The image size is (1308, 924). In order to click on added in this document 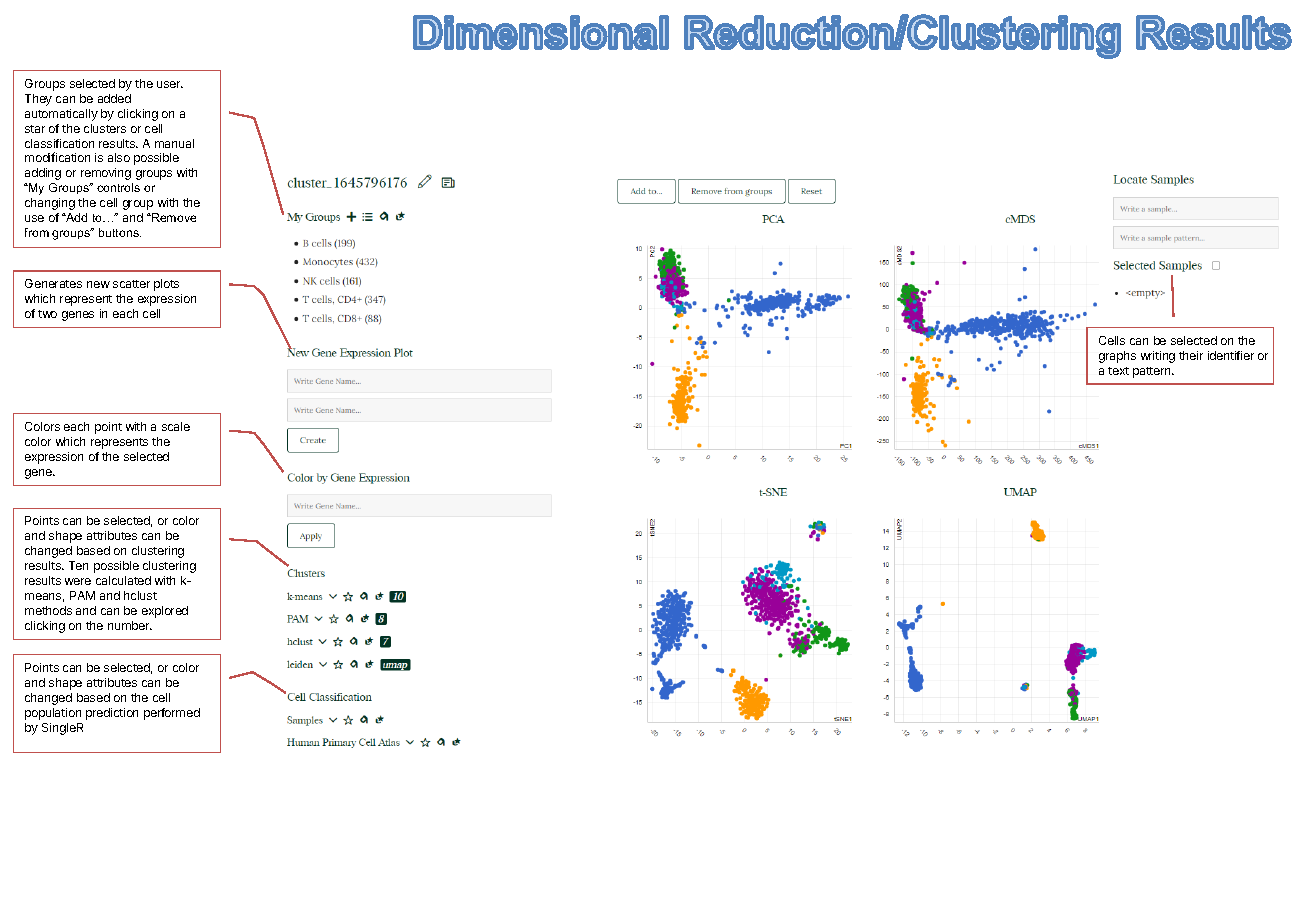, I will do `click(114, 98)`.
